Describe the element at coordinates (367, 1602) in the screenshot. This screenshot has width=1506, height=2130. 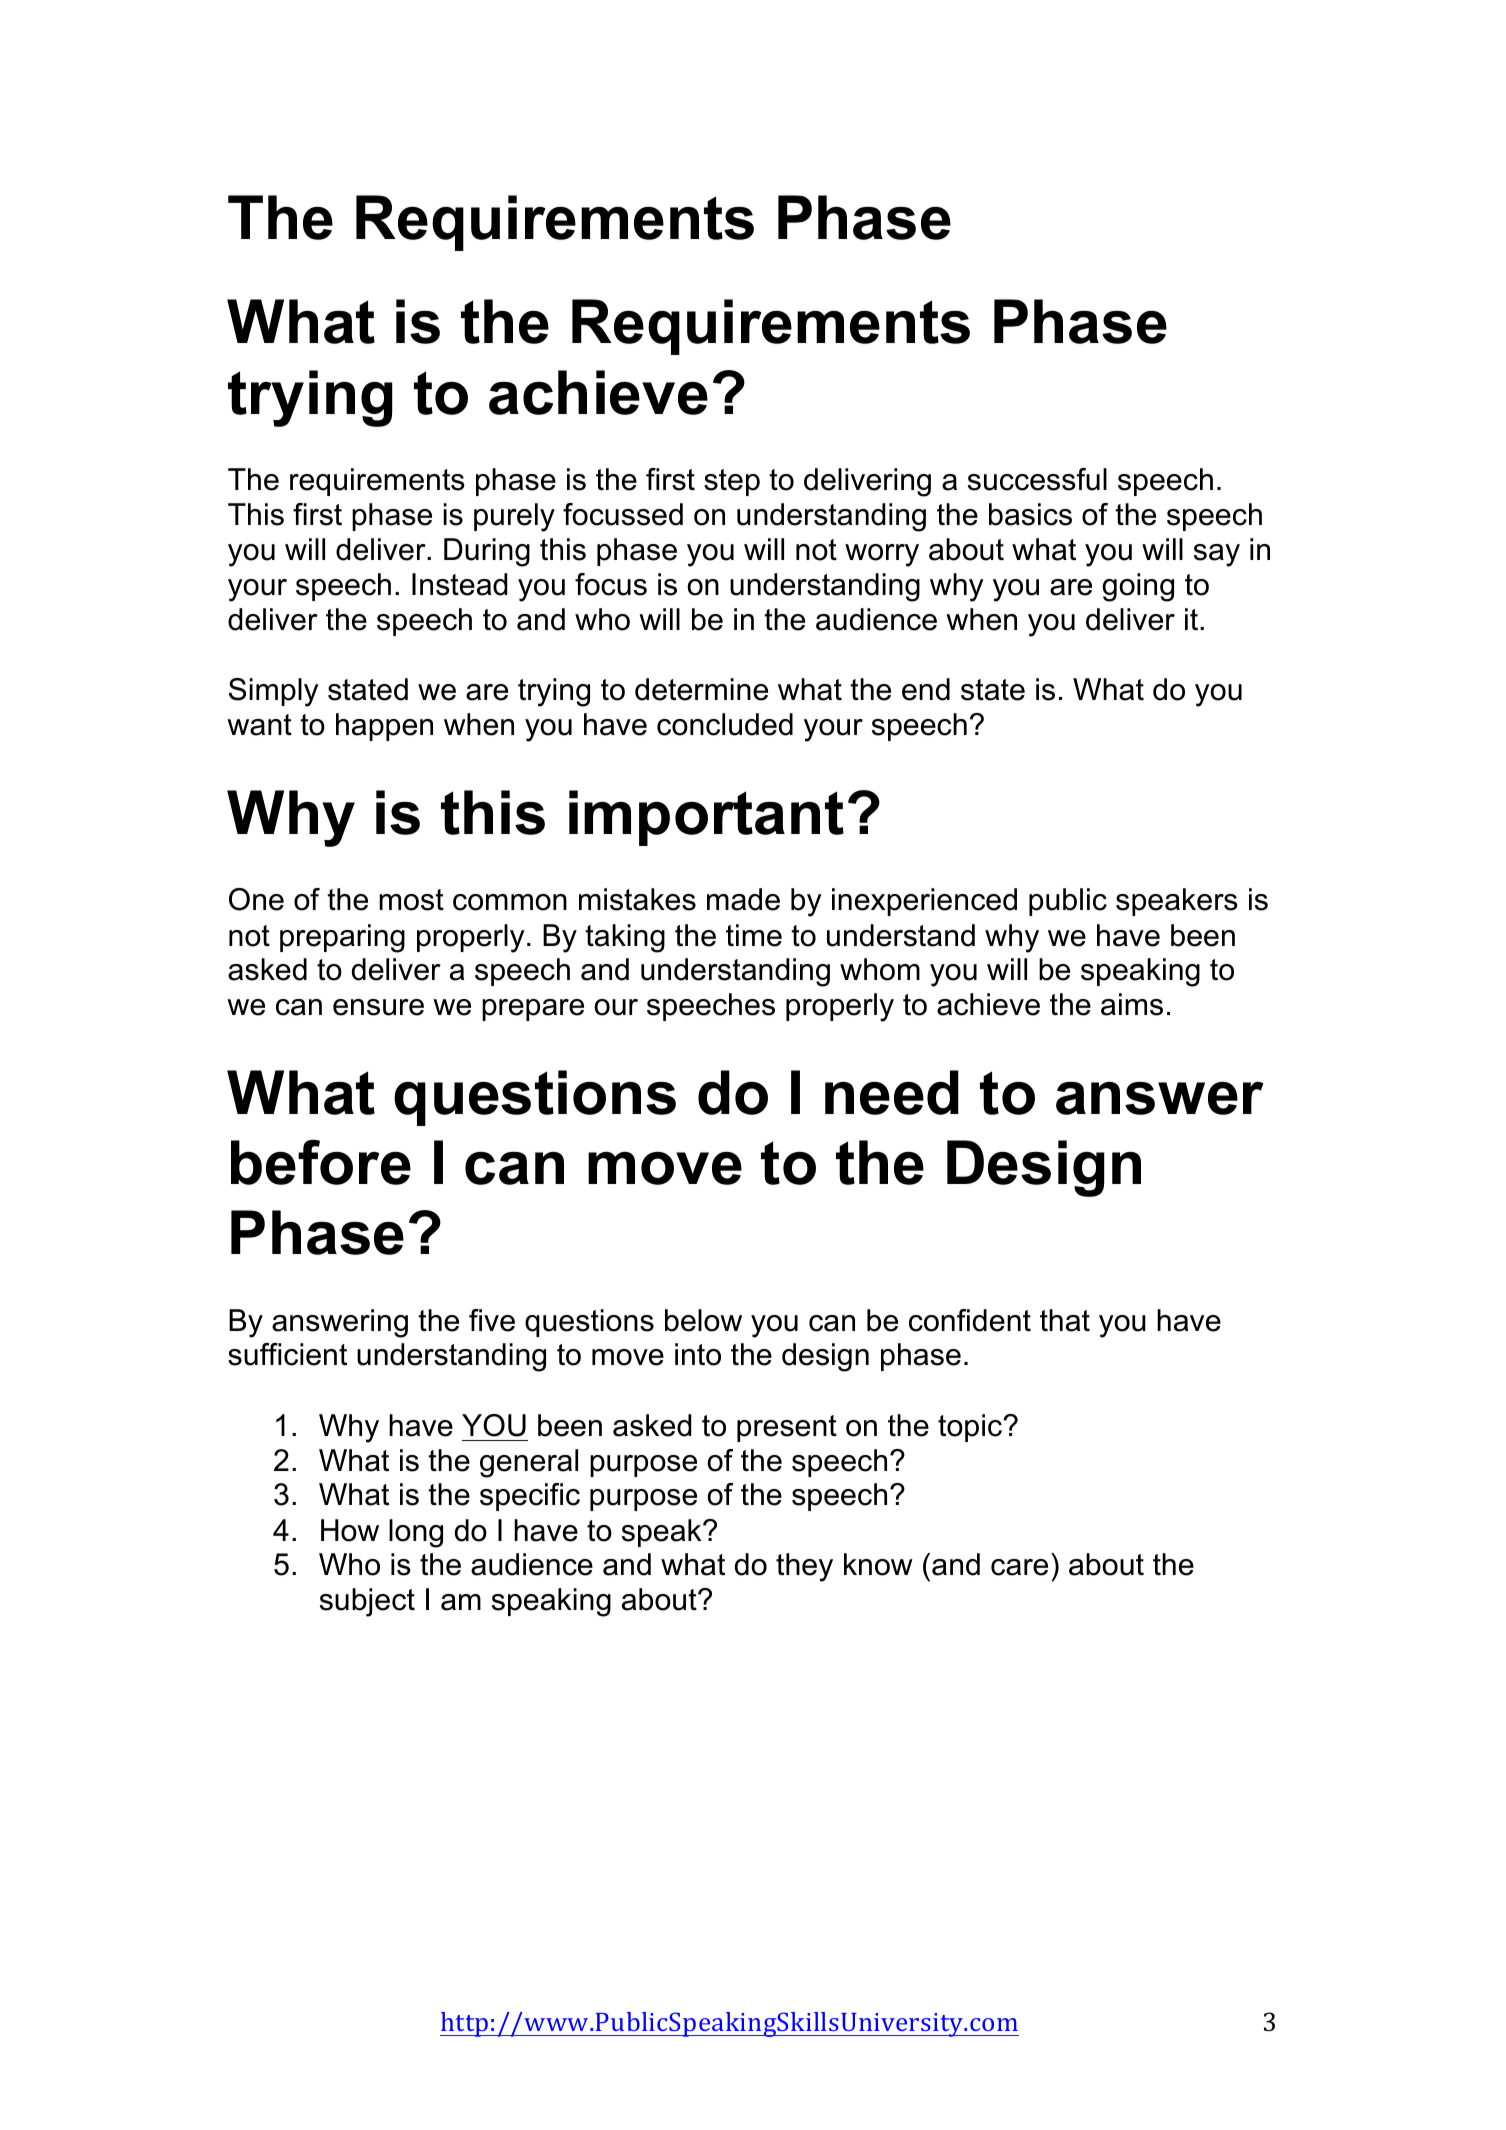
I see `subject` at that location.
